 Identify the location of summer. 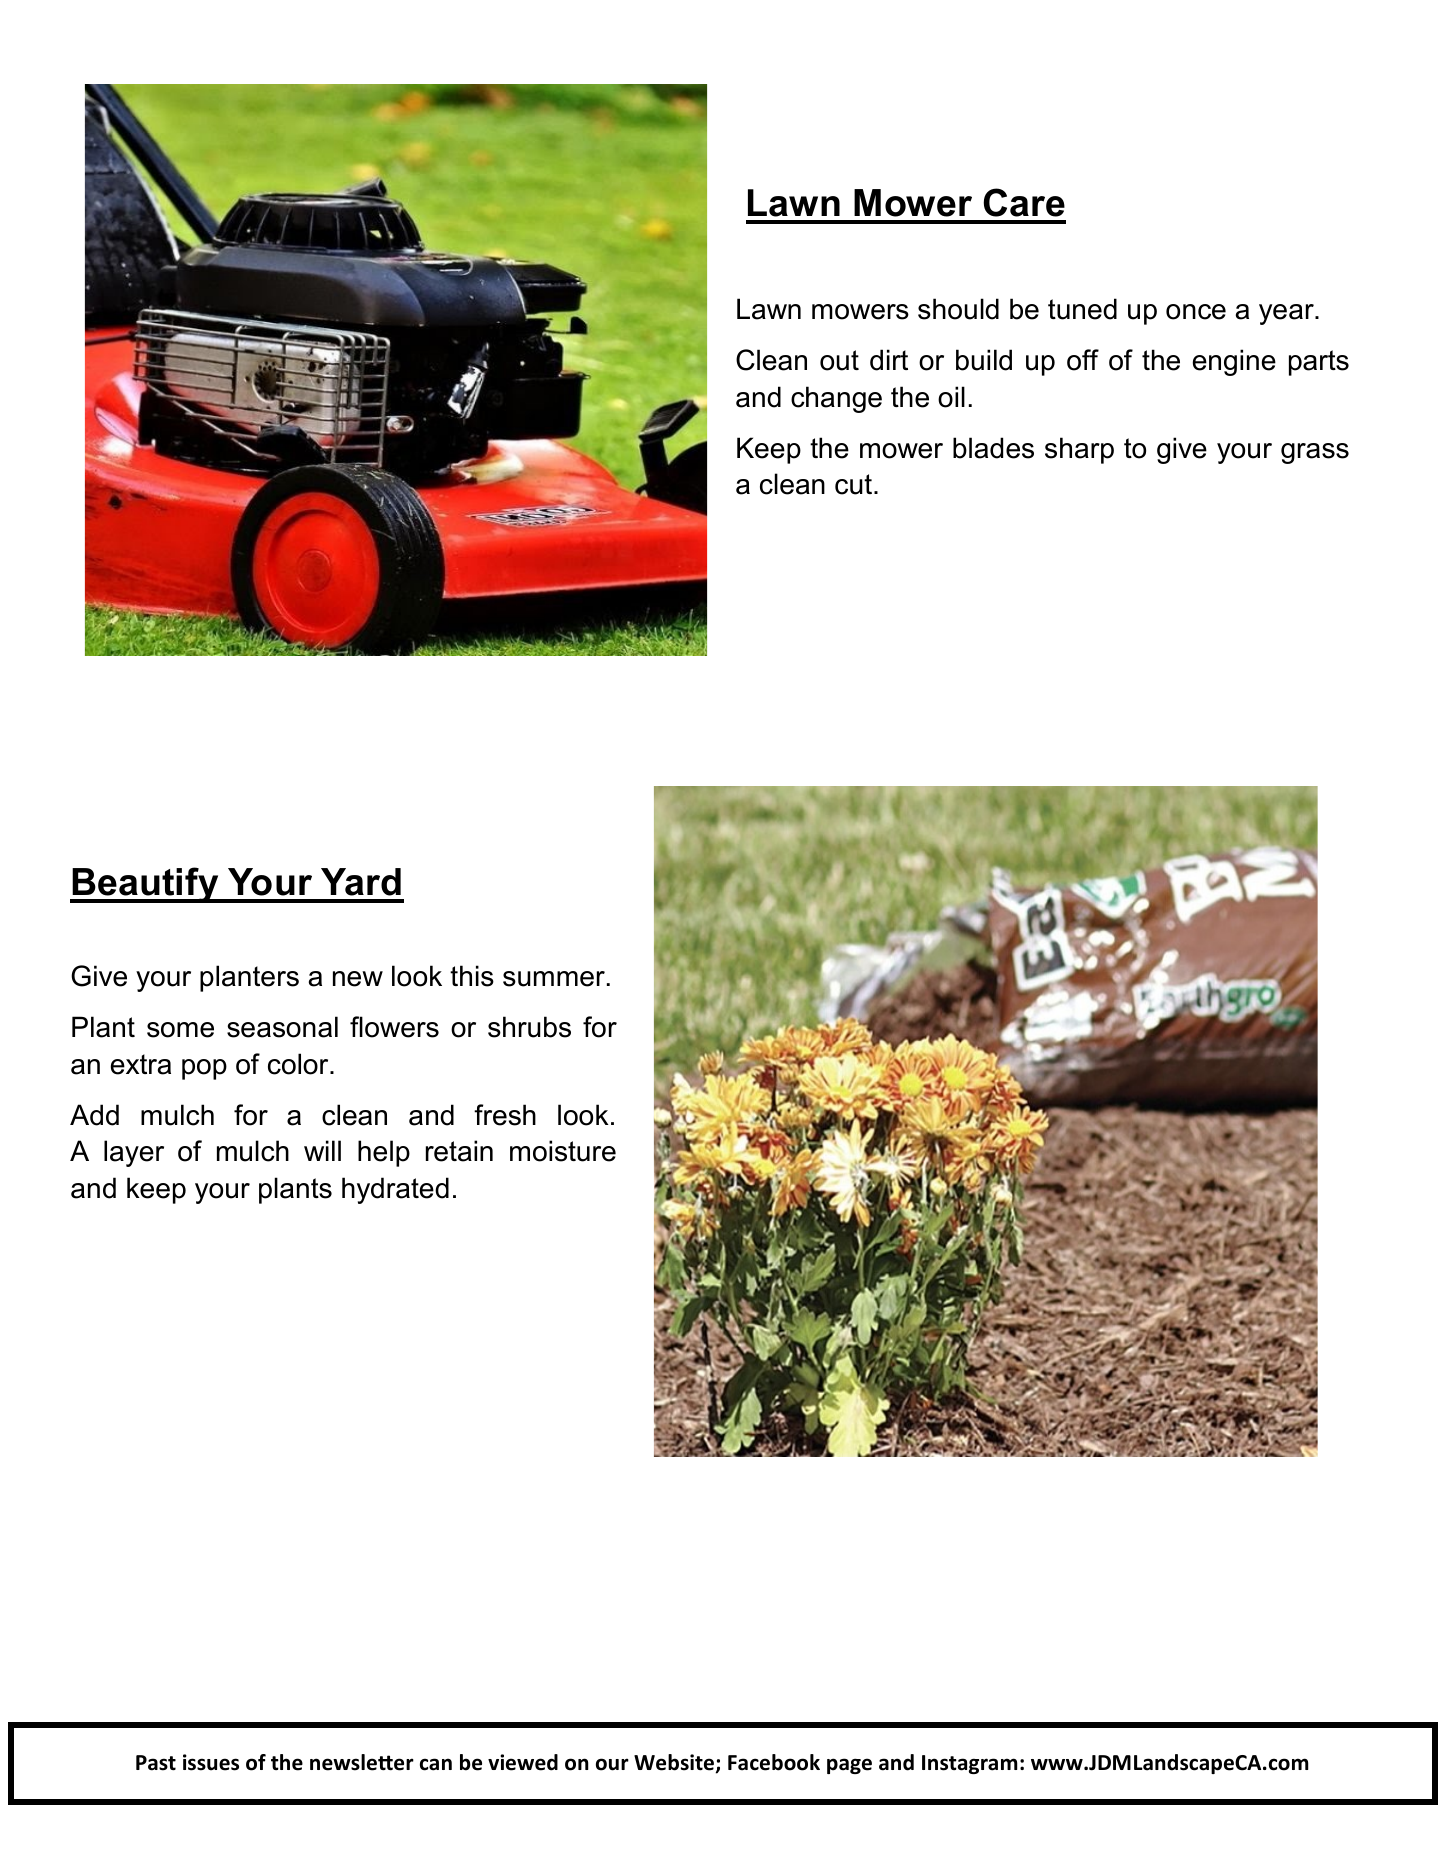
(554, 979).
